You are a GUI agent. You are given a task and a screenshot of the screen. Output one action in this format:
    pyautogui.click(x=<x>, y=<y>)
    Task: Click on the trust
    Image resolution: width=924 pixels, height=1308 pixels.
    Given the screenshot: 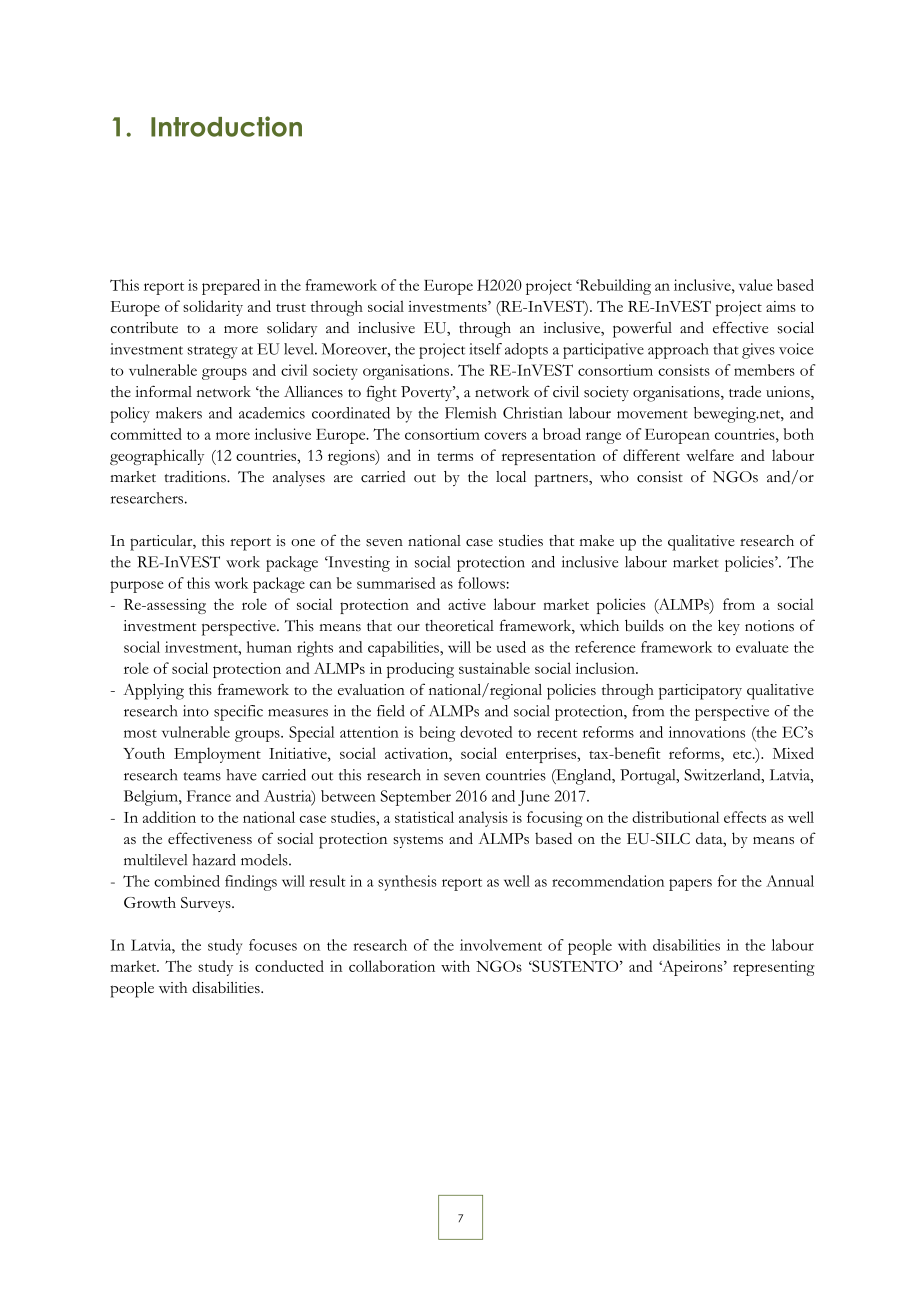 What is the action you would take?
    pyautogui.click(x=291, y=307)
